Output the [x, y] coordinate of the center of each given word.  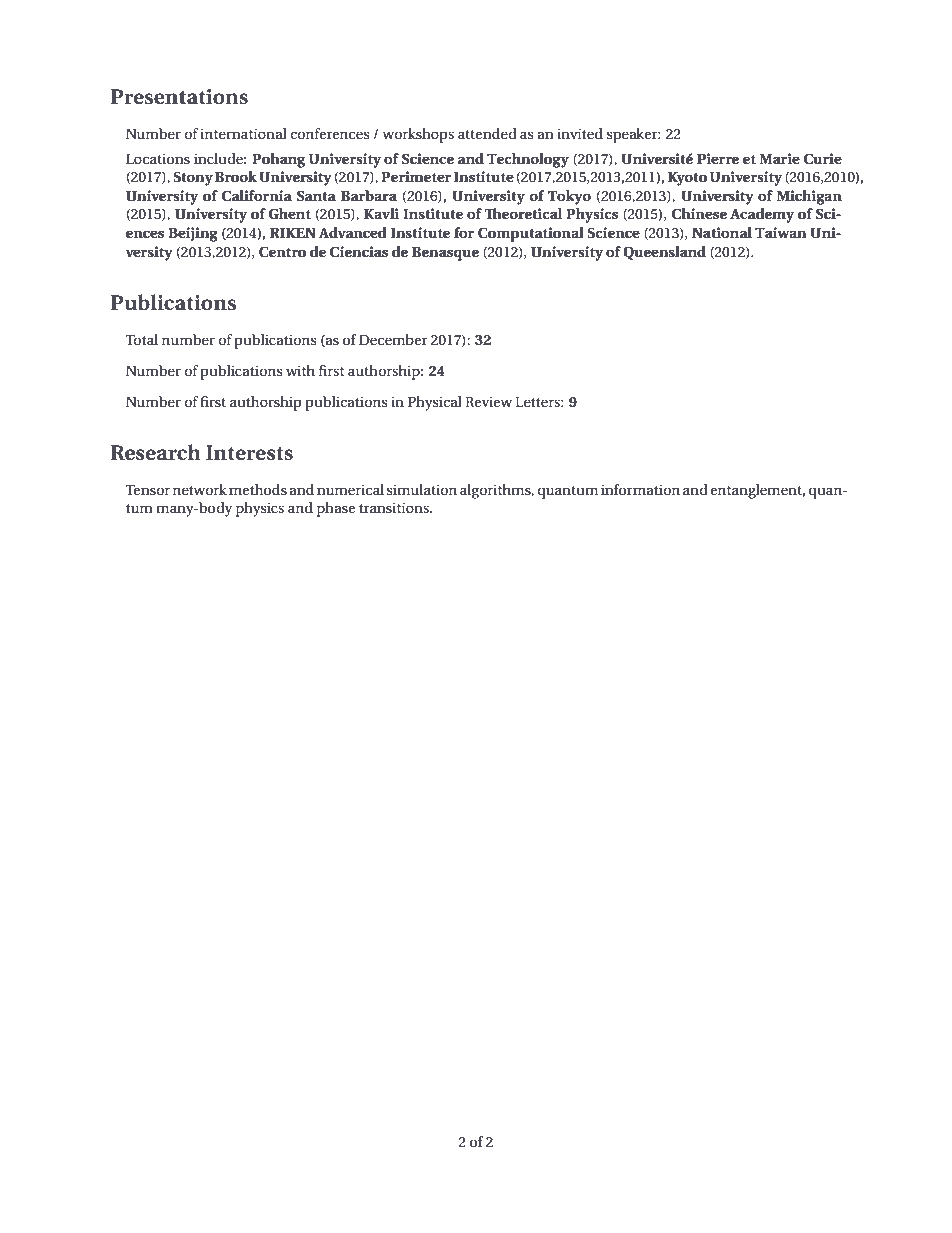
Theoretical [523, 213]
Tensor [148, 490]
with [300, 370]
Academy [762, 215]
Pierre [718, 158]
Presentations [179, 97]
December [393, 339]
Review [488, 401]
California [257, 196]
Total [142, 339]
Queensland [664, 253]
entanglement [757, 491]
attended [487, 133]
